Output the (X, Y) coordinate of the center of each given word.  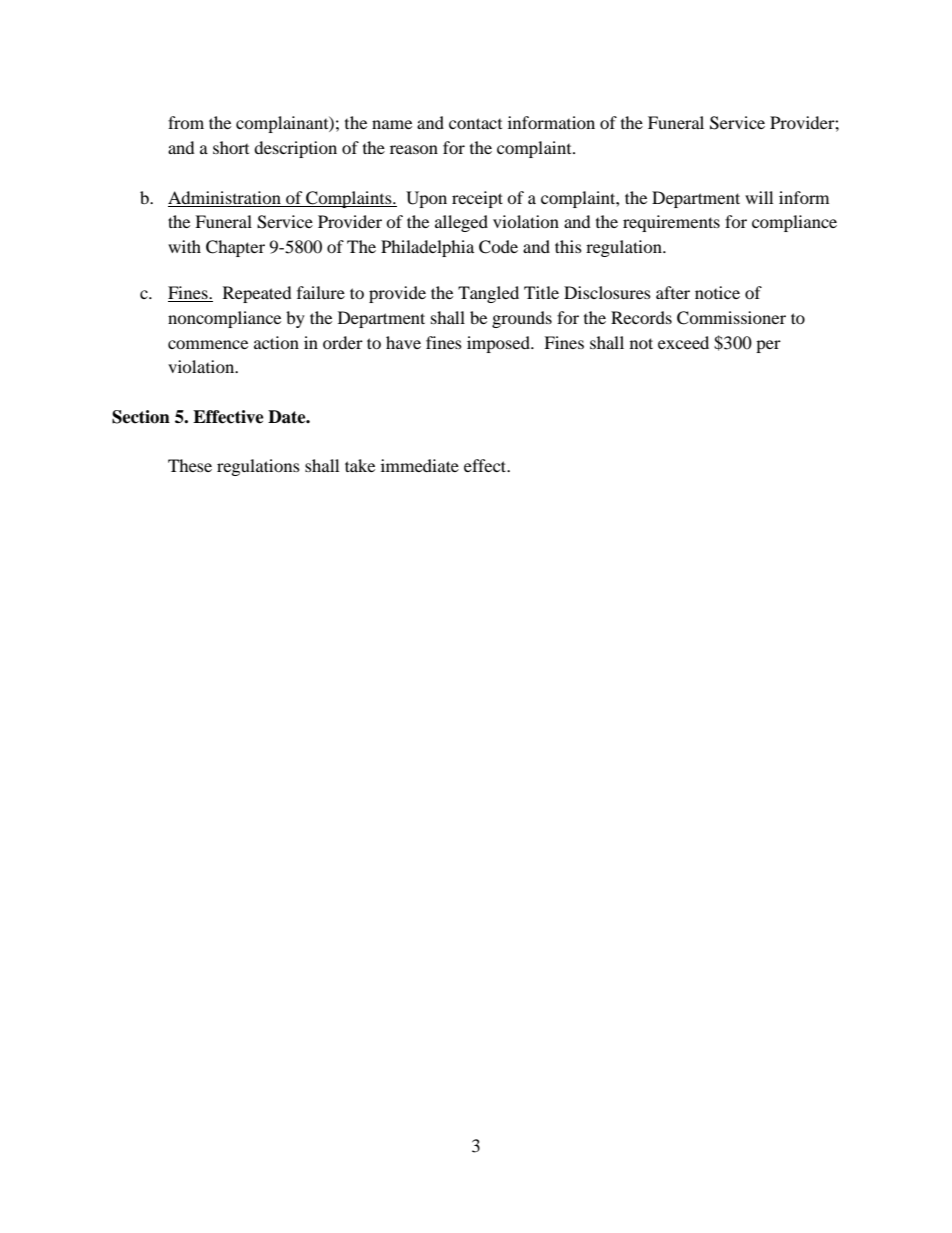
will (759, 197)
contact (475, 123)
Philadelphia (427, 248)
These (190, 465)
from (186, 122)
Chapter (235, 248)
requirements (671, 223)
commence (208, 344)
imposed (499, 344)
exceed (683, 342)
